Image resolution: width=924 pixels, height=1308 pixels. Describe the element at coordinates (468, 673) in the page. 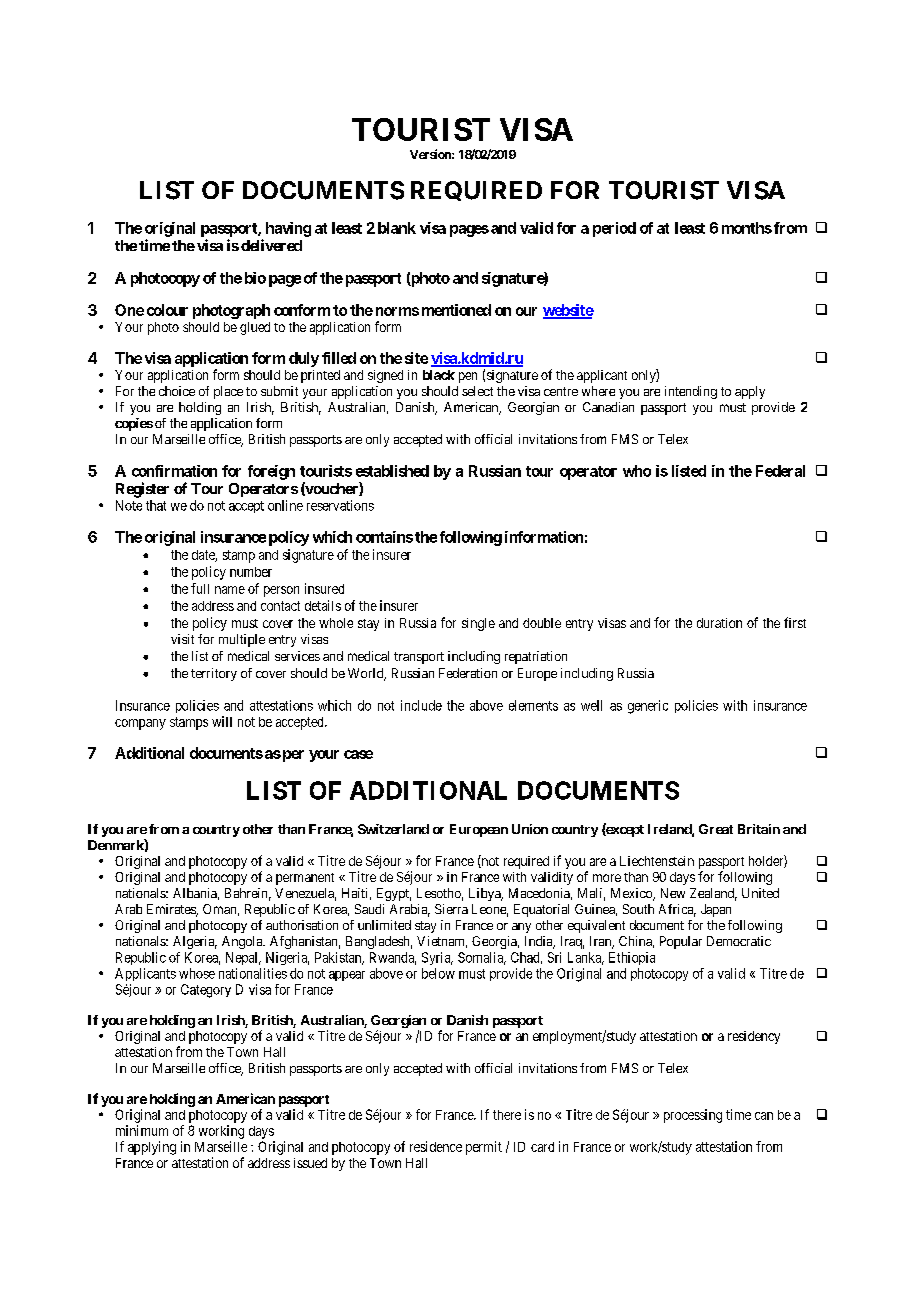

I see `Federation` at that location.
